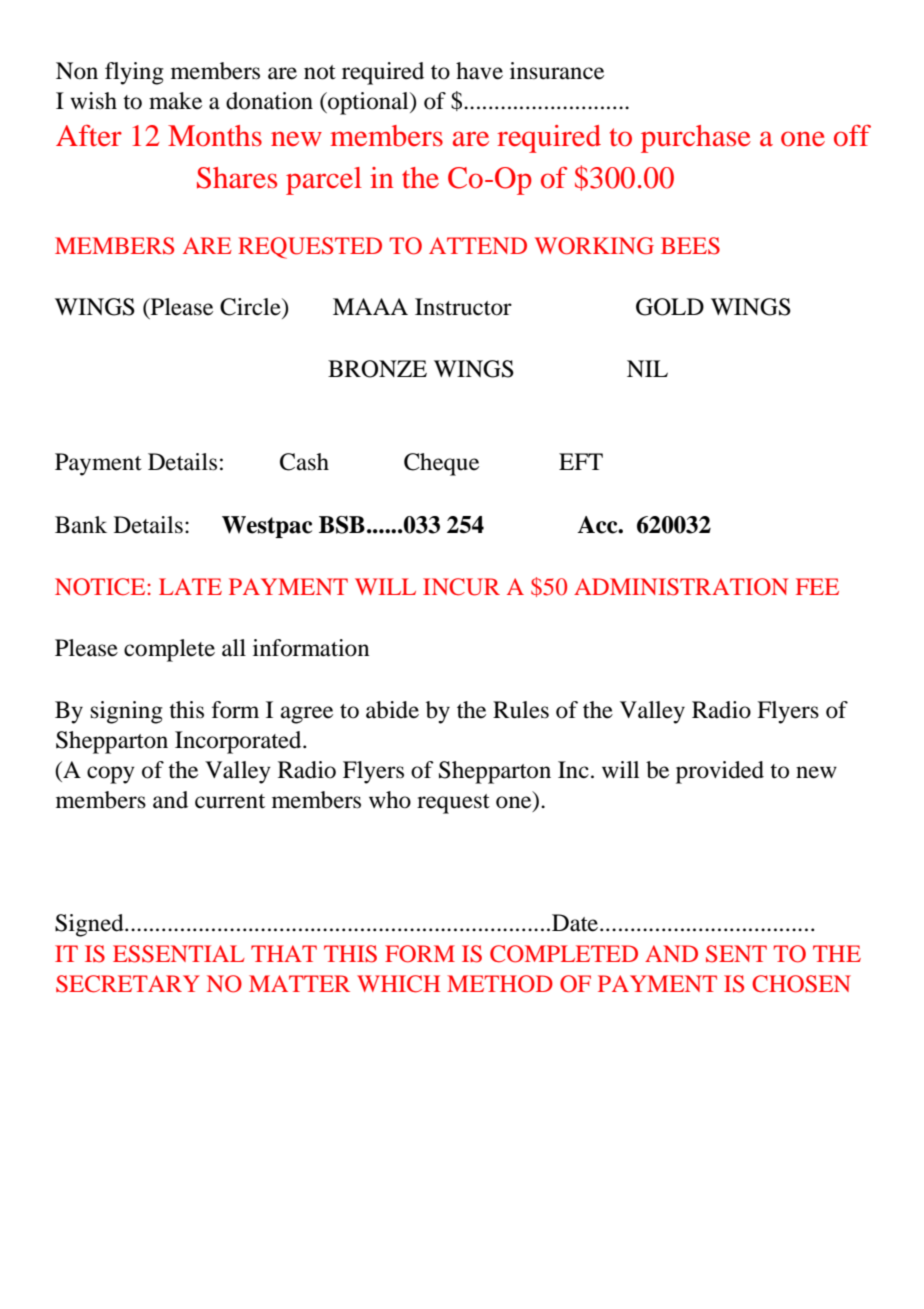 The image size is (924, 1309). Describe the element at coordinates (251, 307) in the image. I see `Circle` at that location.
